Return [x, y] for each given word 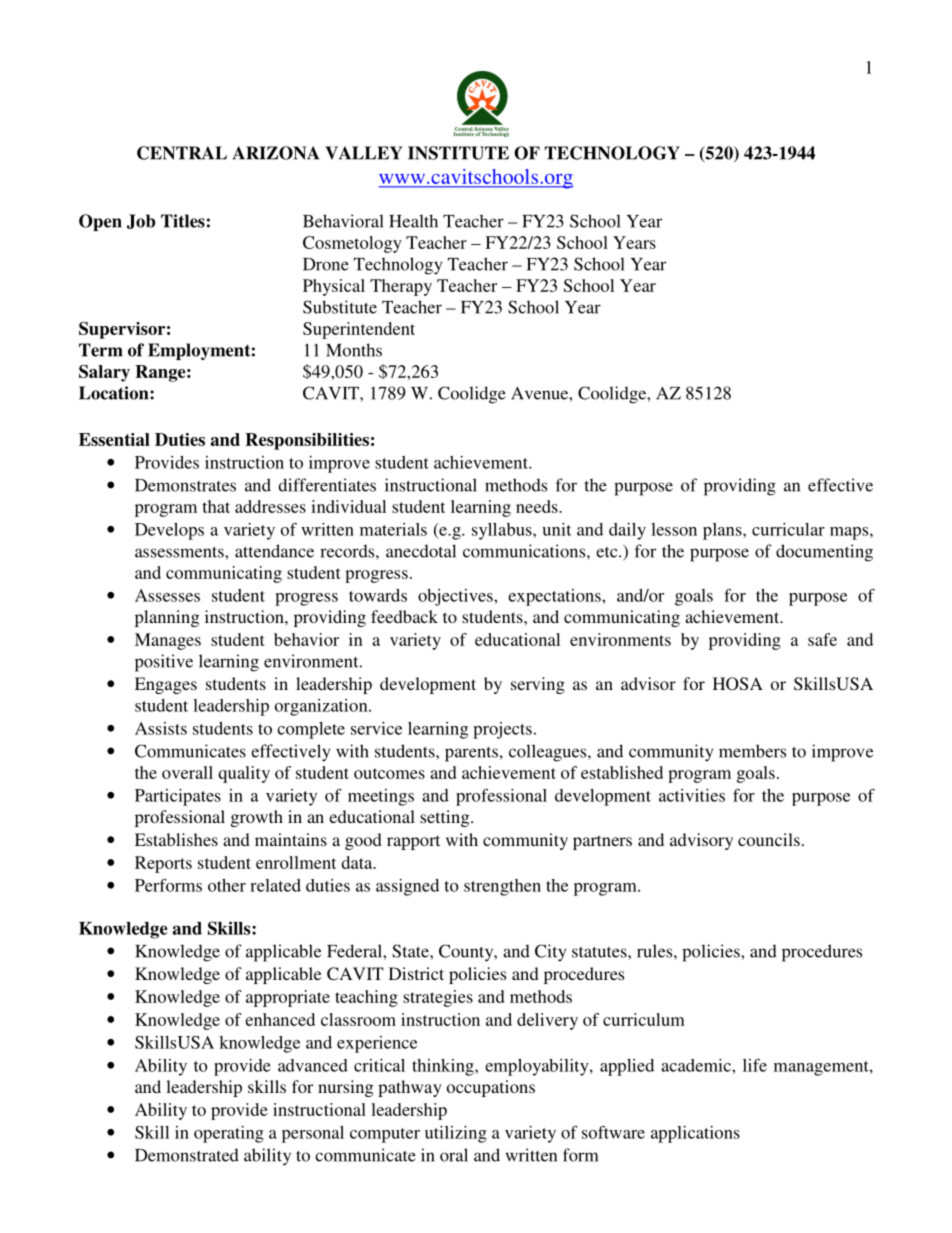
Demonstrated [187, 1155]
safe [822, 639]
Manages [168, 641]
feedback [404, 616]
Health [413, 221]
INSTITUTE [458, 153]
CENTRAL [182, 153]
